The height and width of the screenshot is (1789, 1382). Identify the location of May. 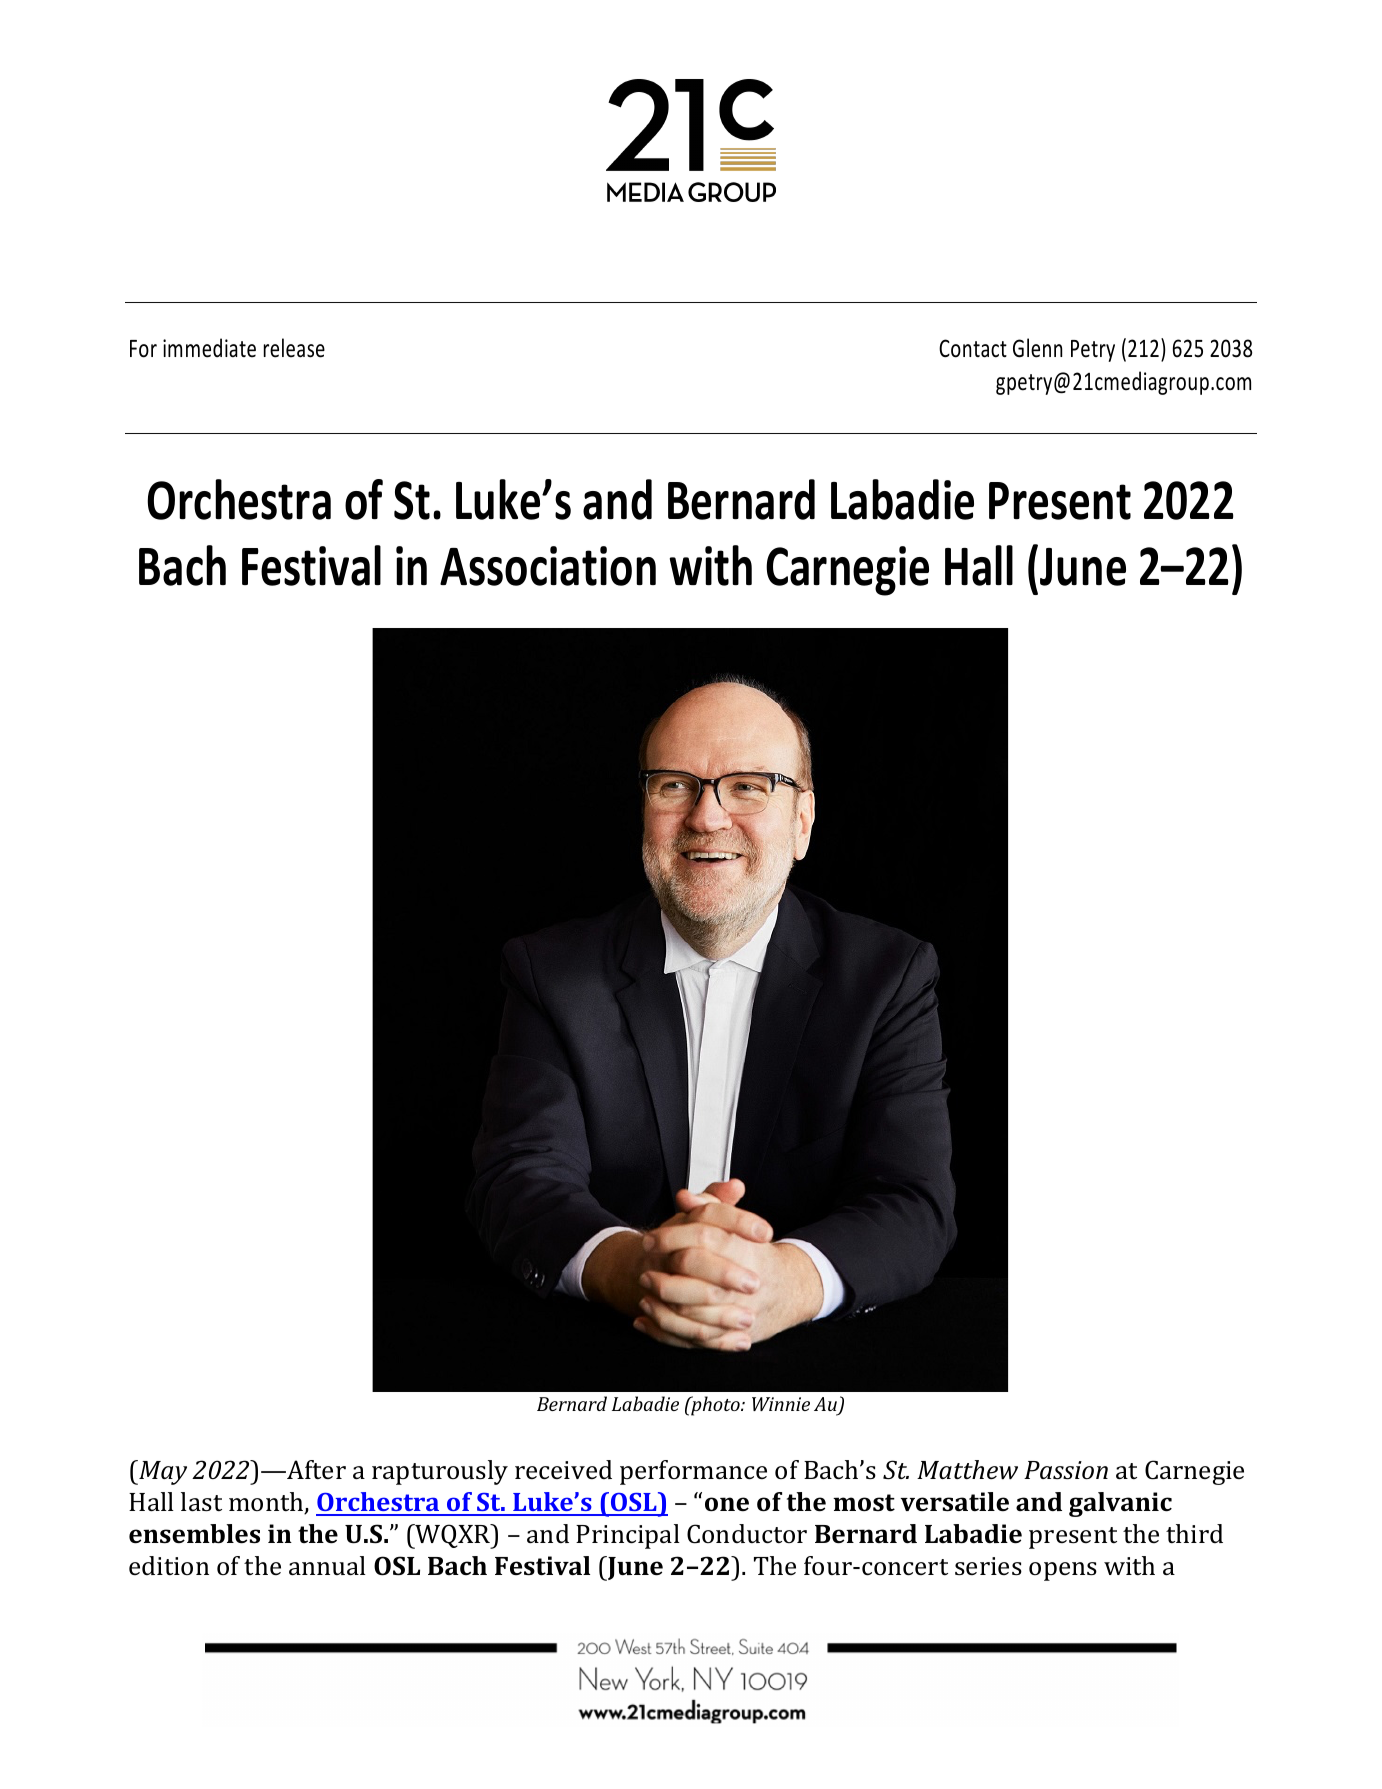
(162, 1472).
